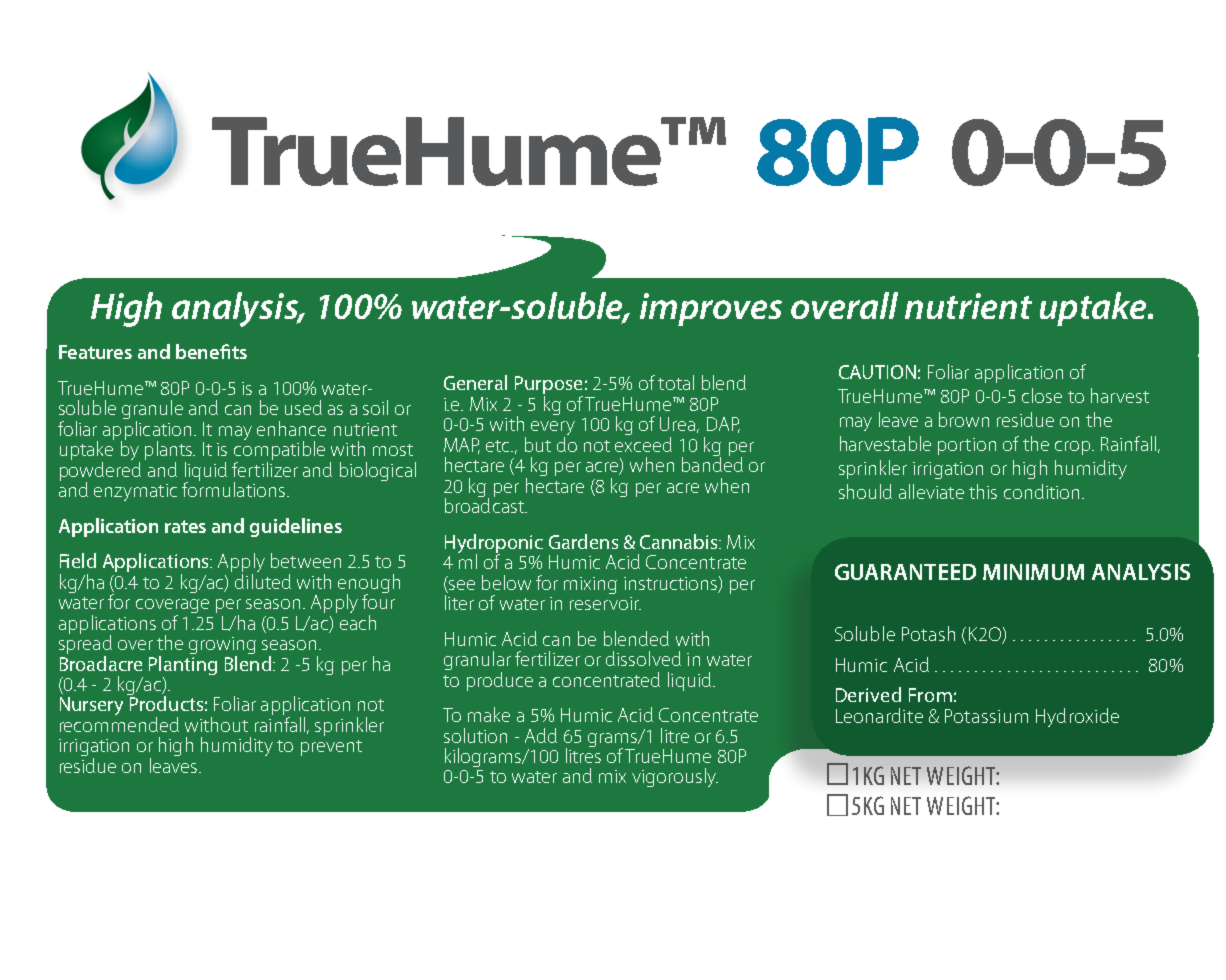  I want to click on Gardens, so click(583, 541).
